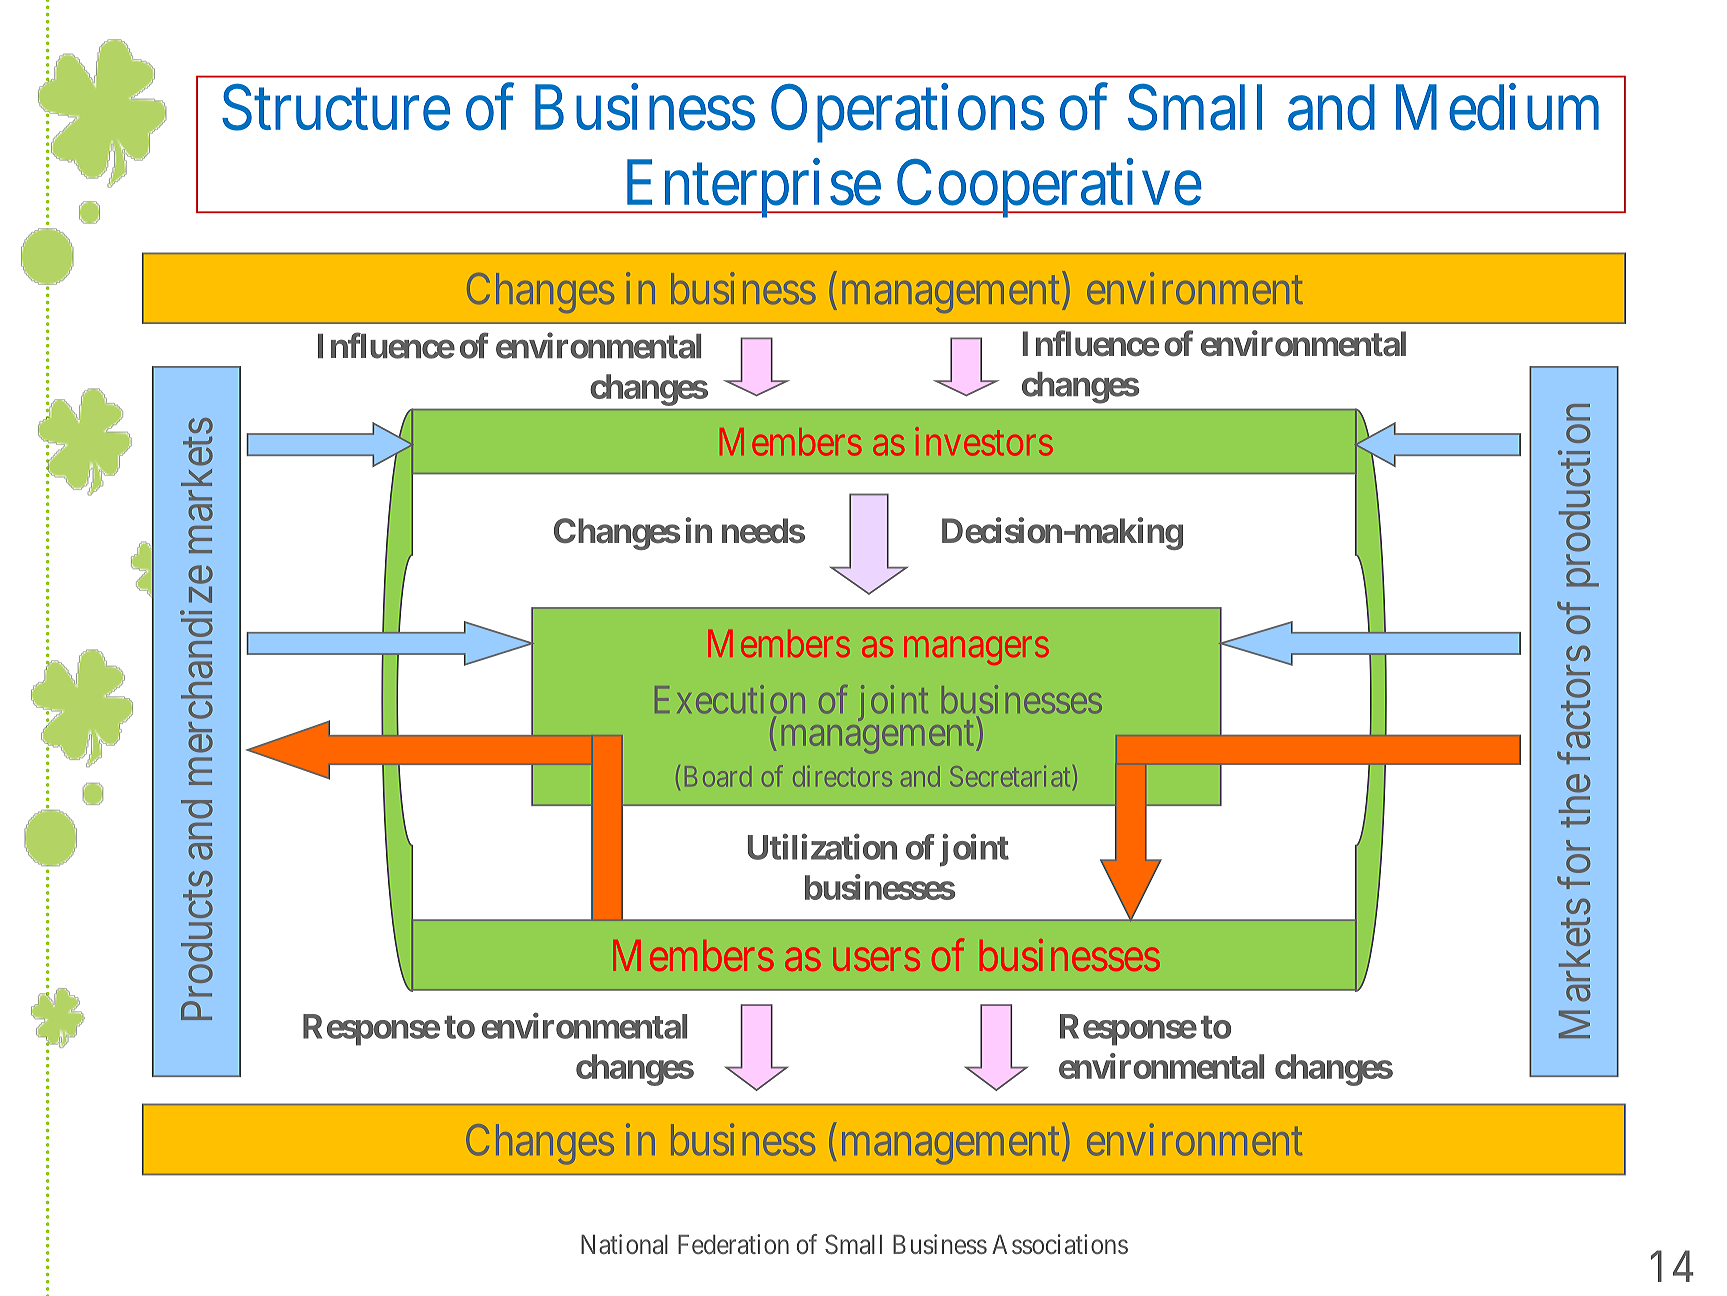 Image resolution: width=1727 pixels, height=1296 pixels. What do you see at coordinates (1010, 776) in the screenshot?
I see `Secretariat` at bounding box center [1010, 776].
